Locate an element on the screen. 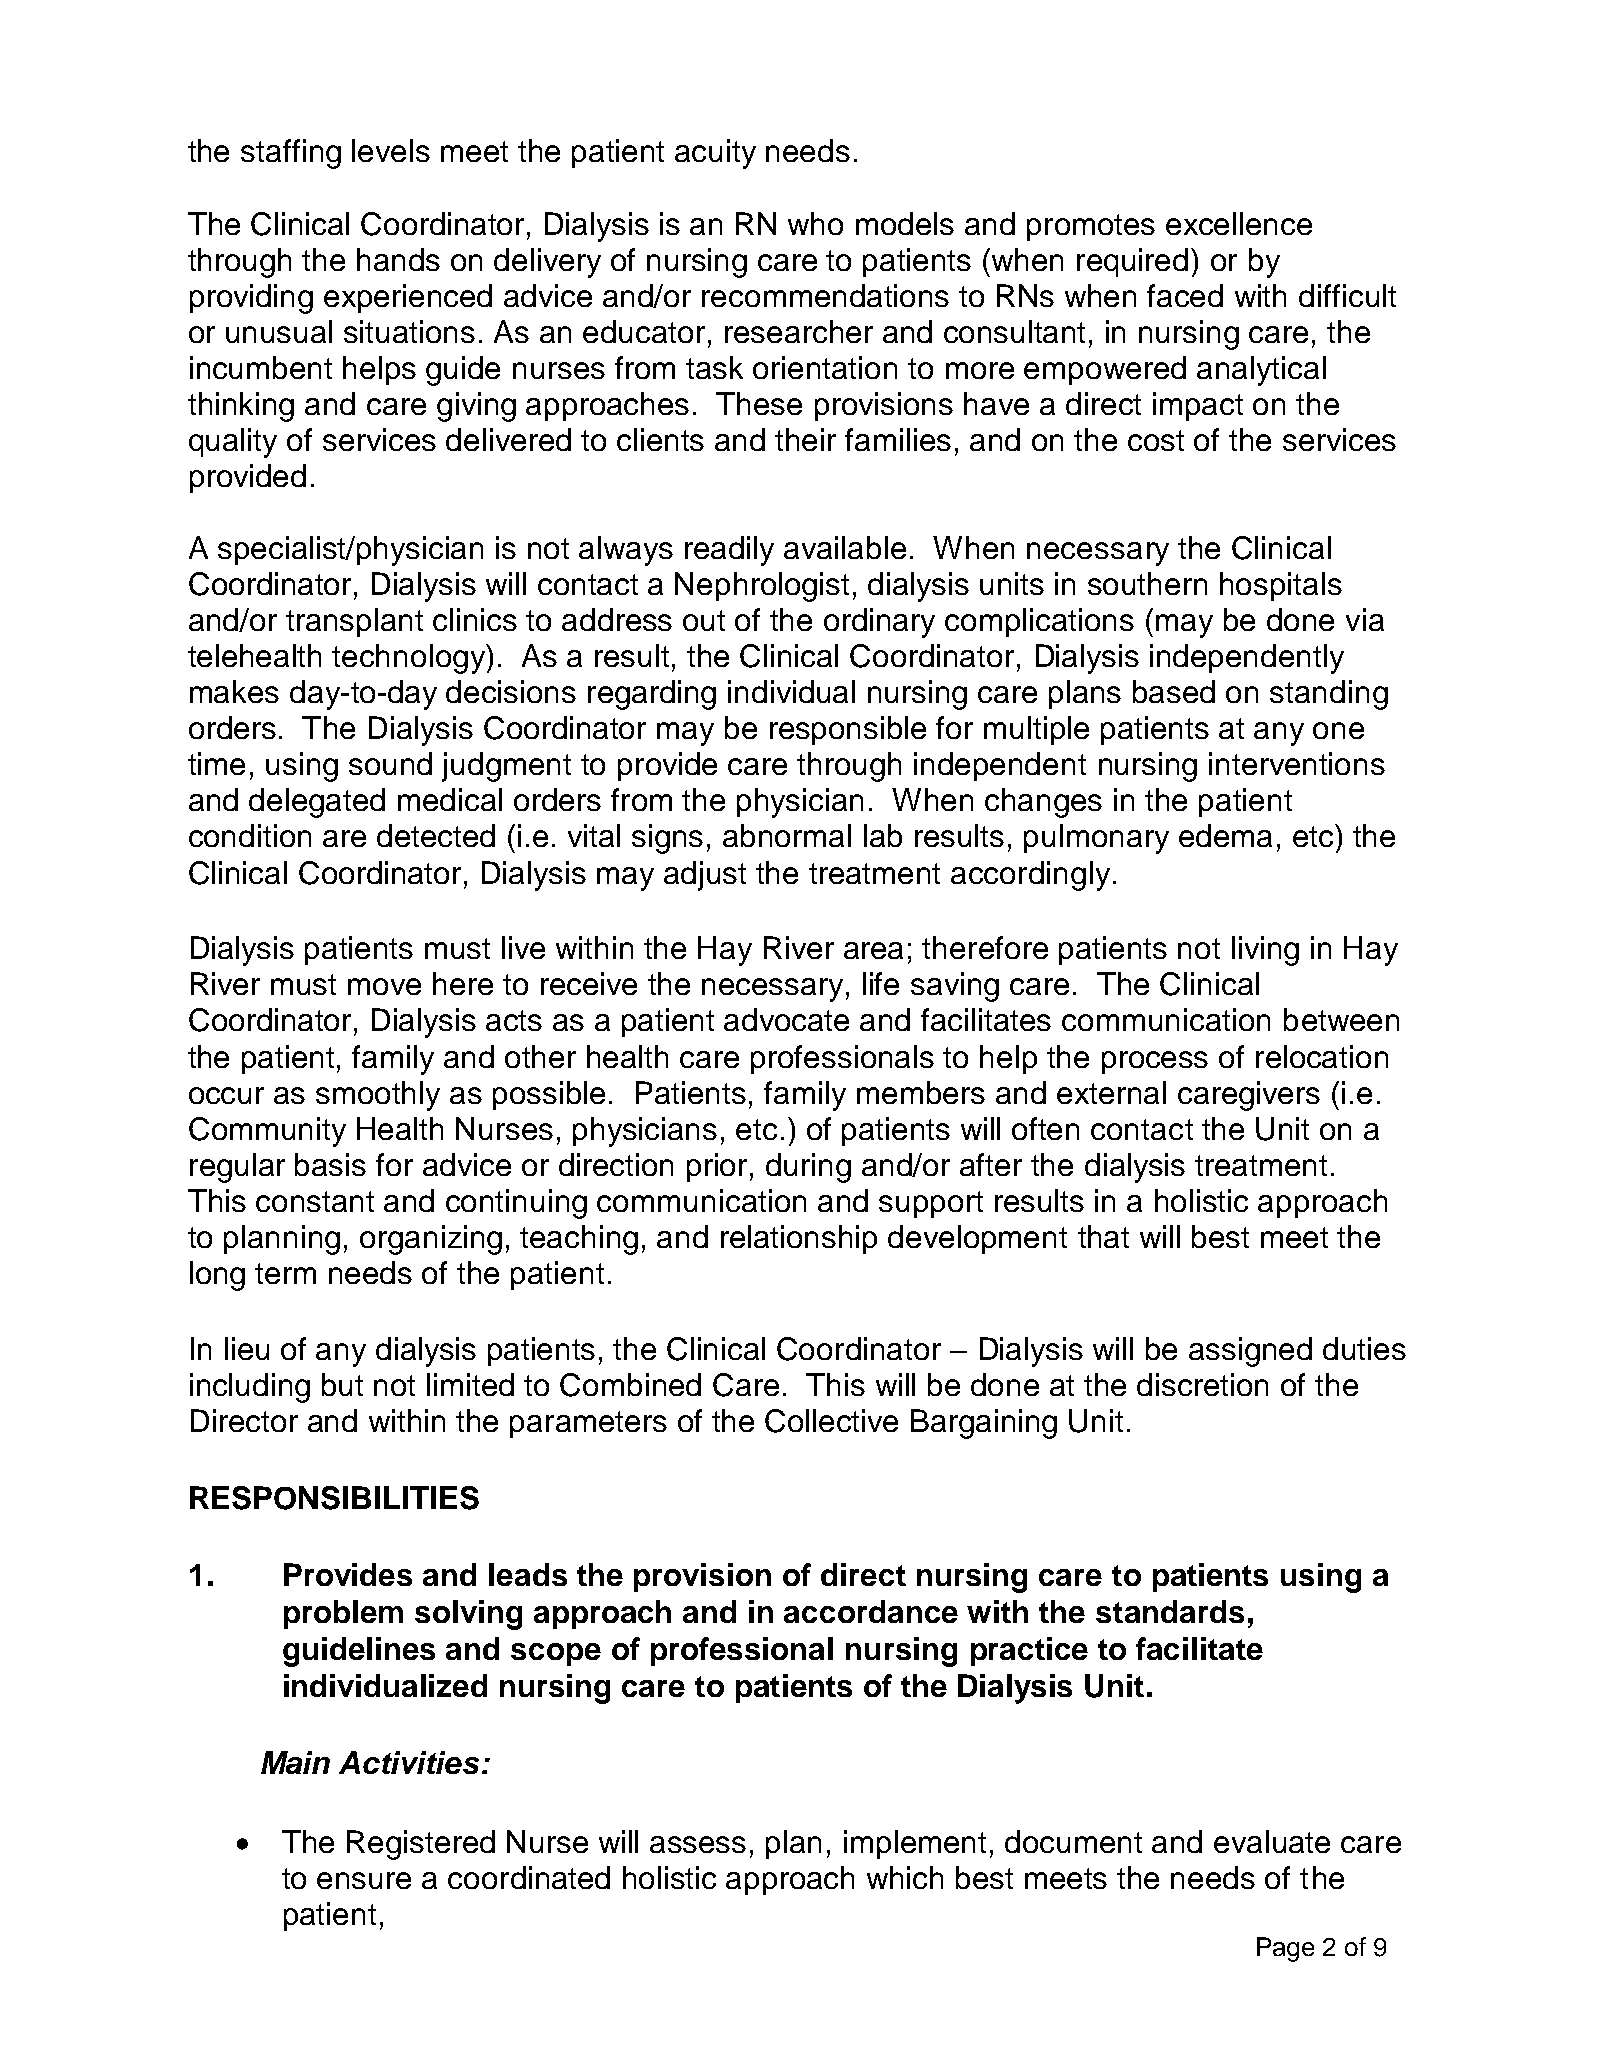 The image size is (1599, 2069). process is located at coordinates (1155, 1062).
